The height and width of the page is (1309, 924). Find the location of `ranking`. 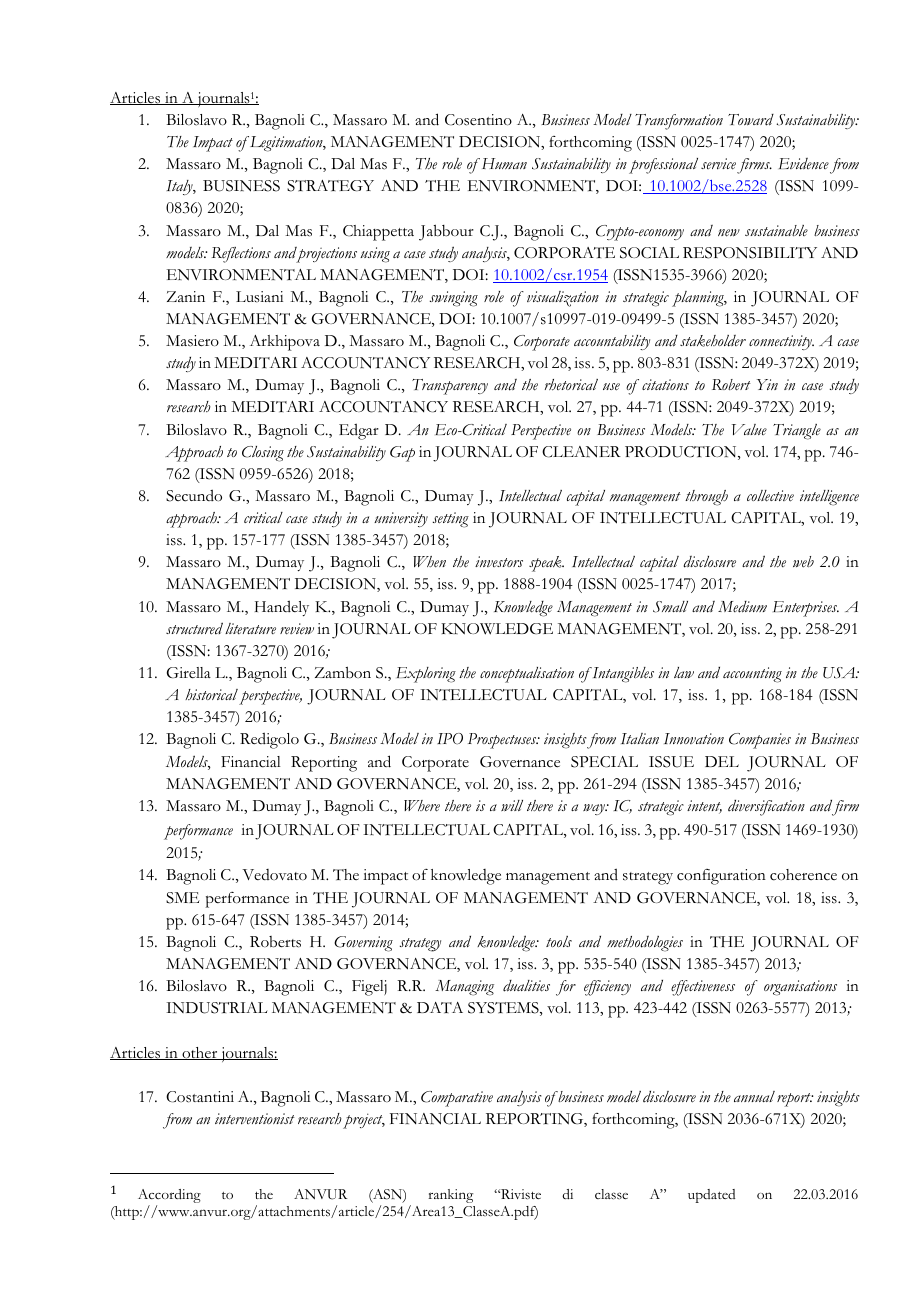

ranking is located at coordinates (450, 1196).
